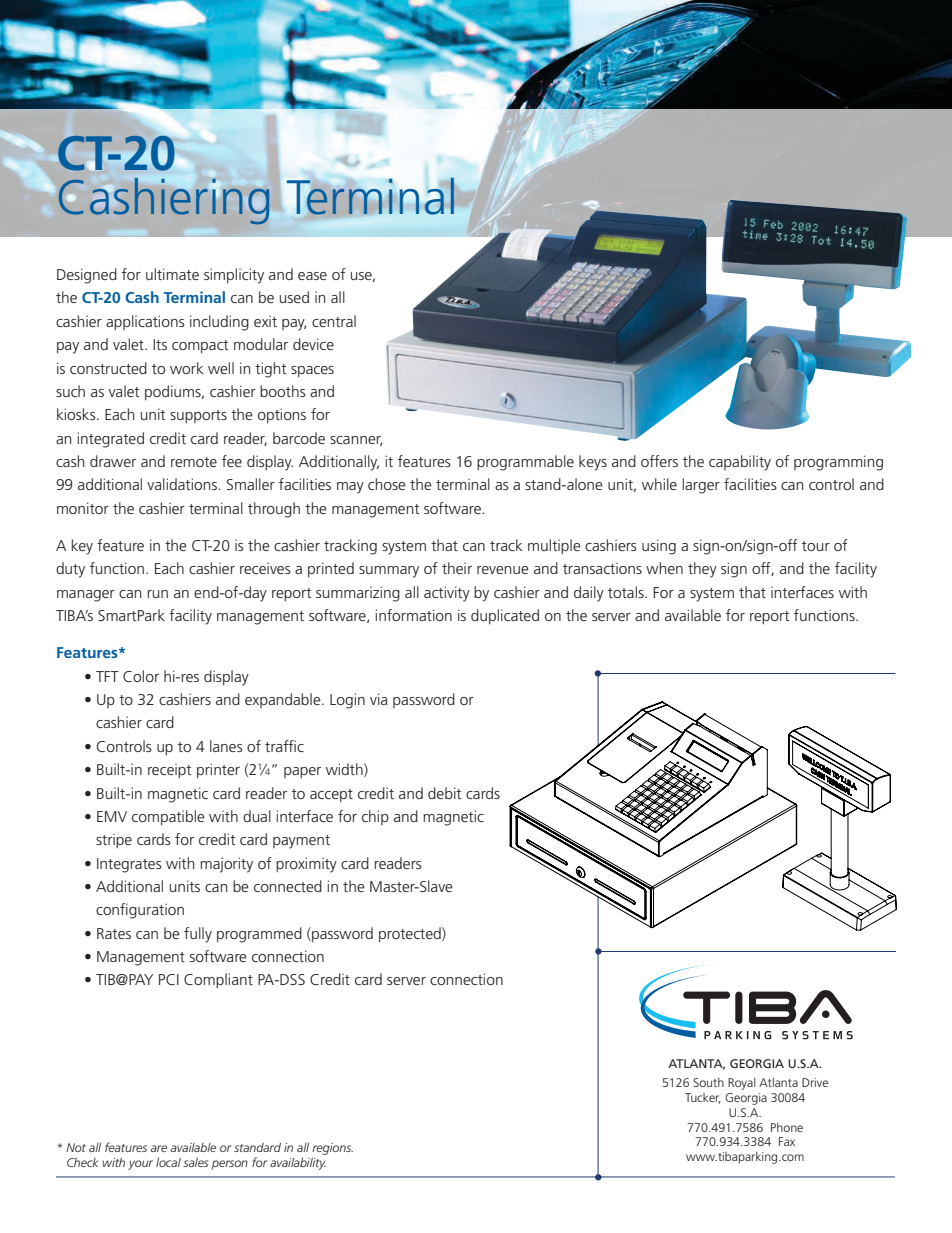  Describe the element at coordinates (145, 322) in the document. I see `applications` at that location.
